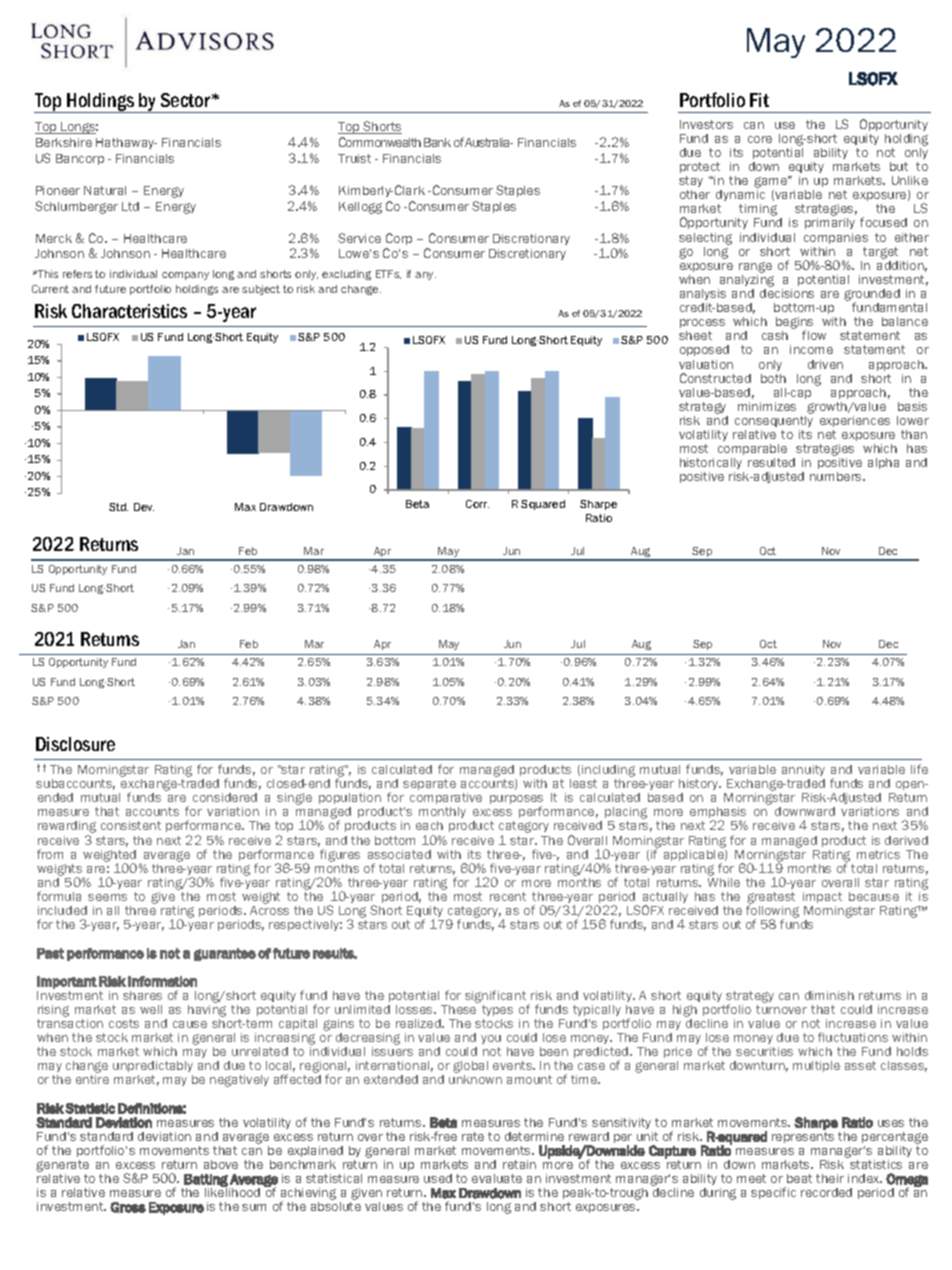 This screenshot has width=952, height=1270. I want to click on Batting, so click(207, 1181).
